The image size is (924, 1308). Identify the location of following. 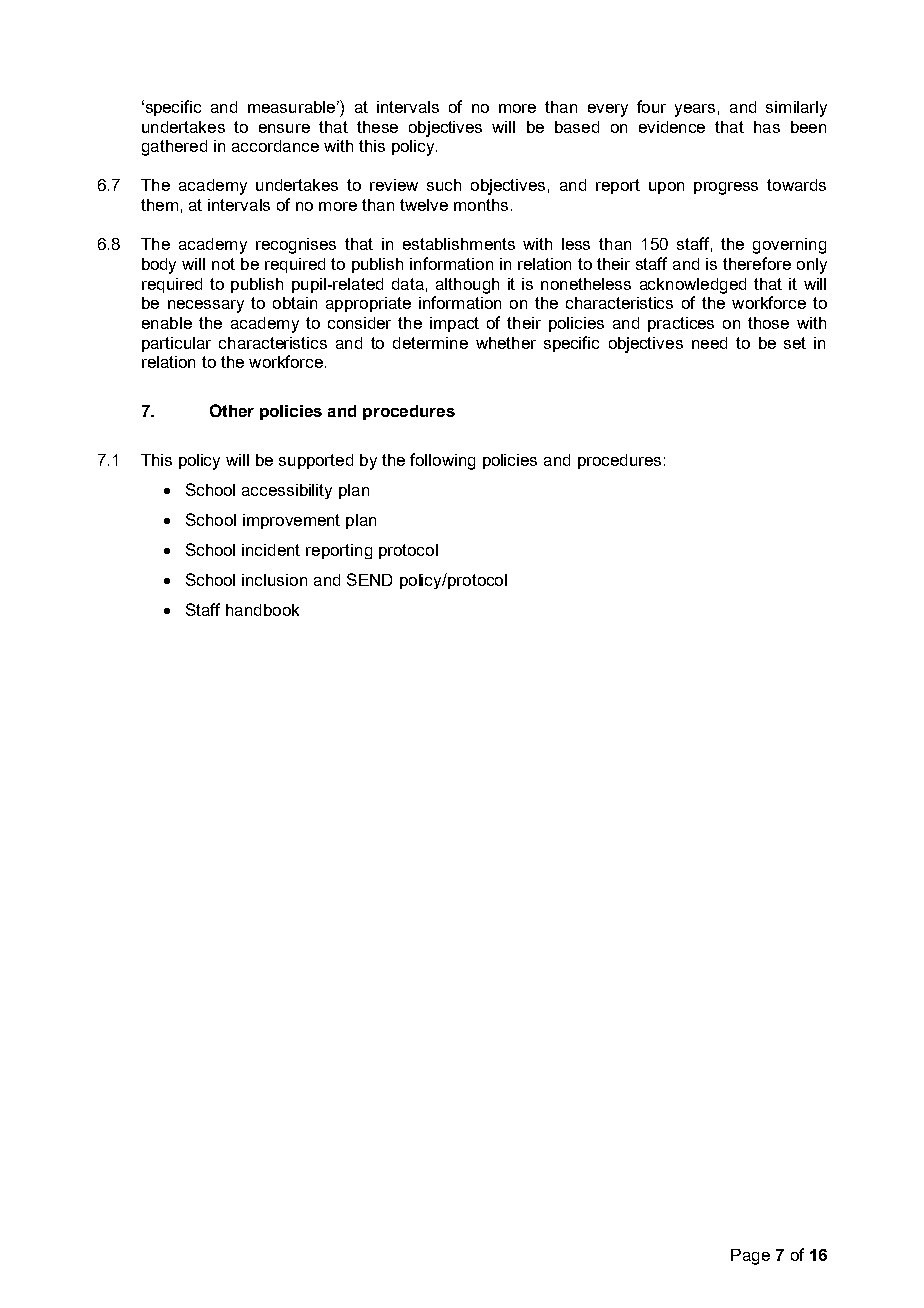
(442, 461).
